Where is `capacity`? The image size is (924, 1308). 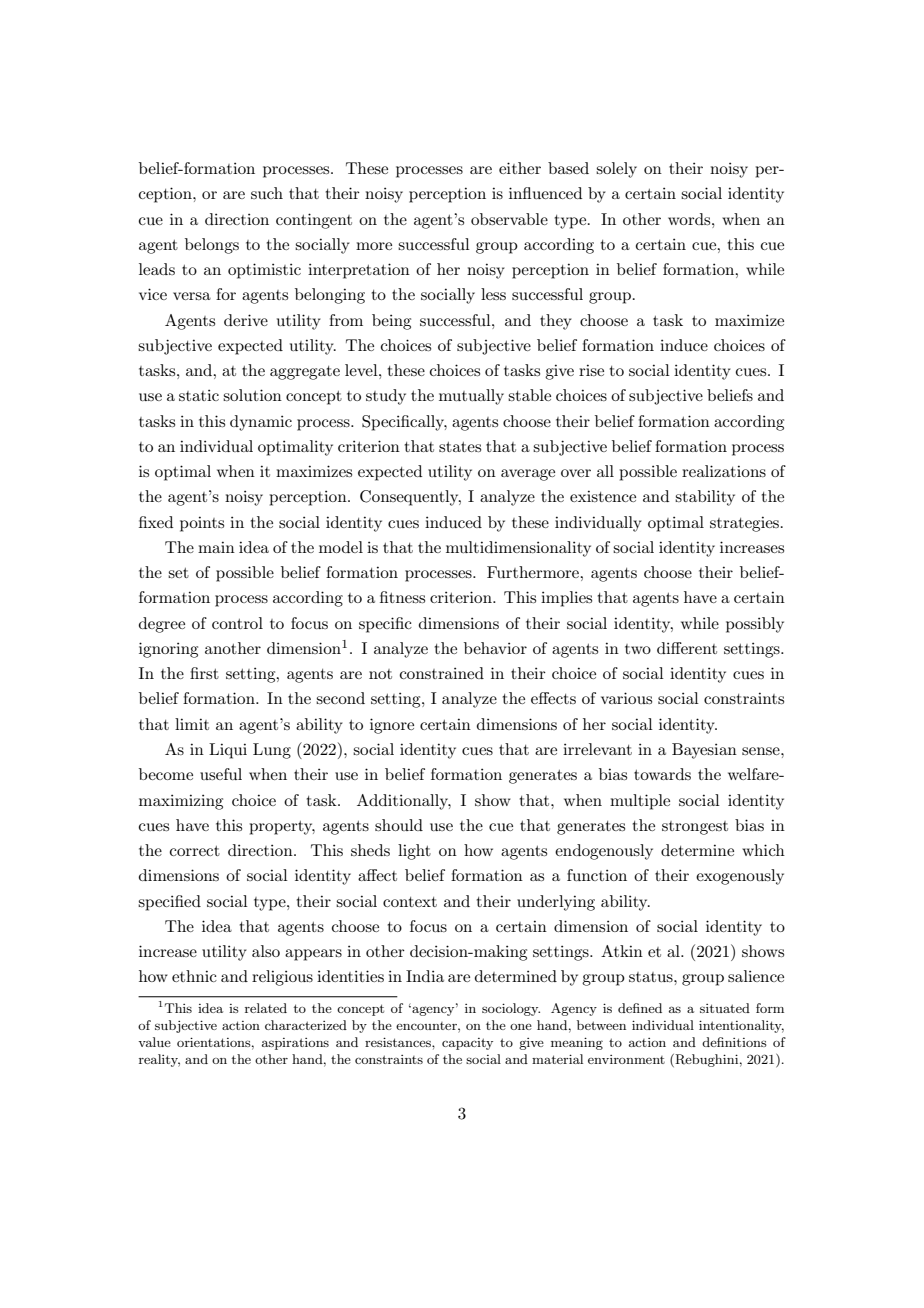
capacity is located at coordinates (467, 1044).
